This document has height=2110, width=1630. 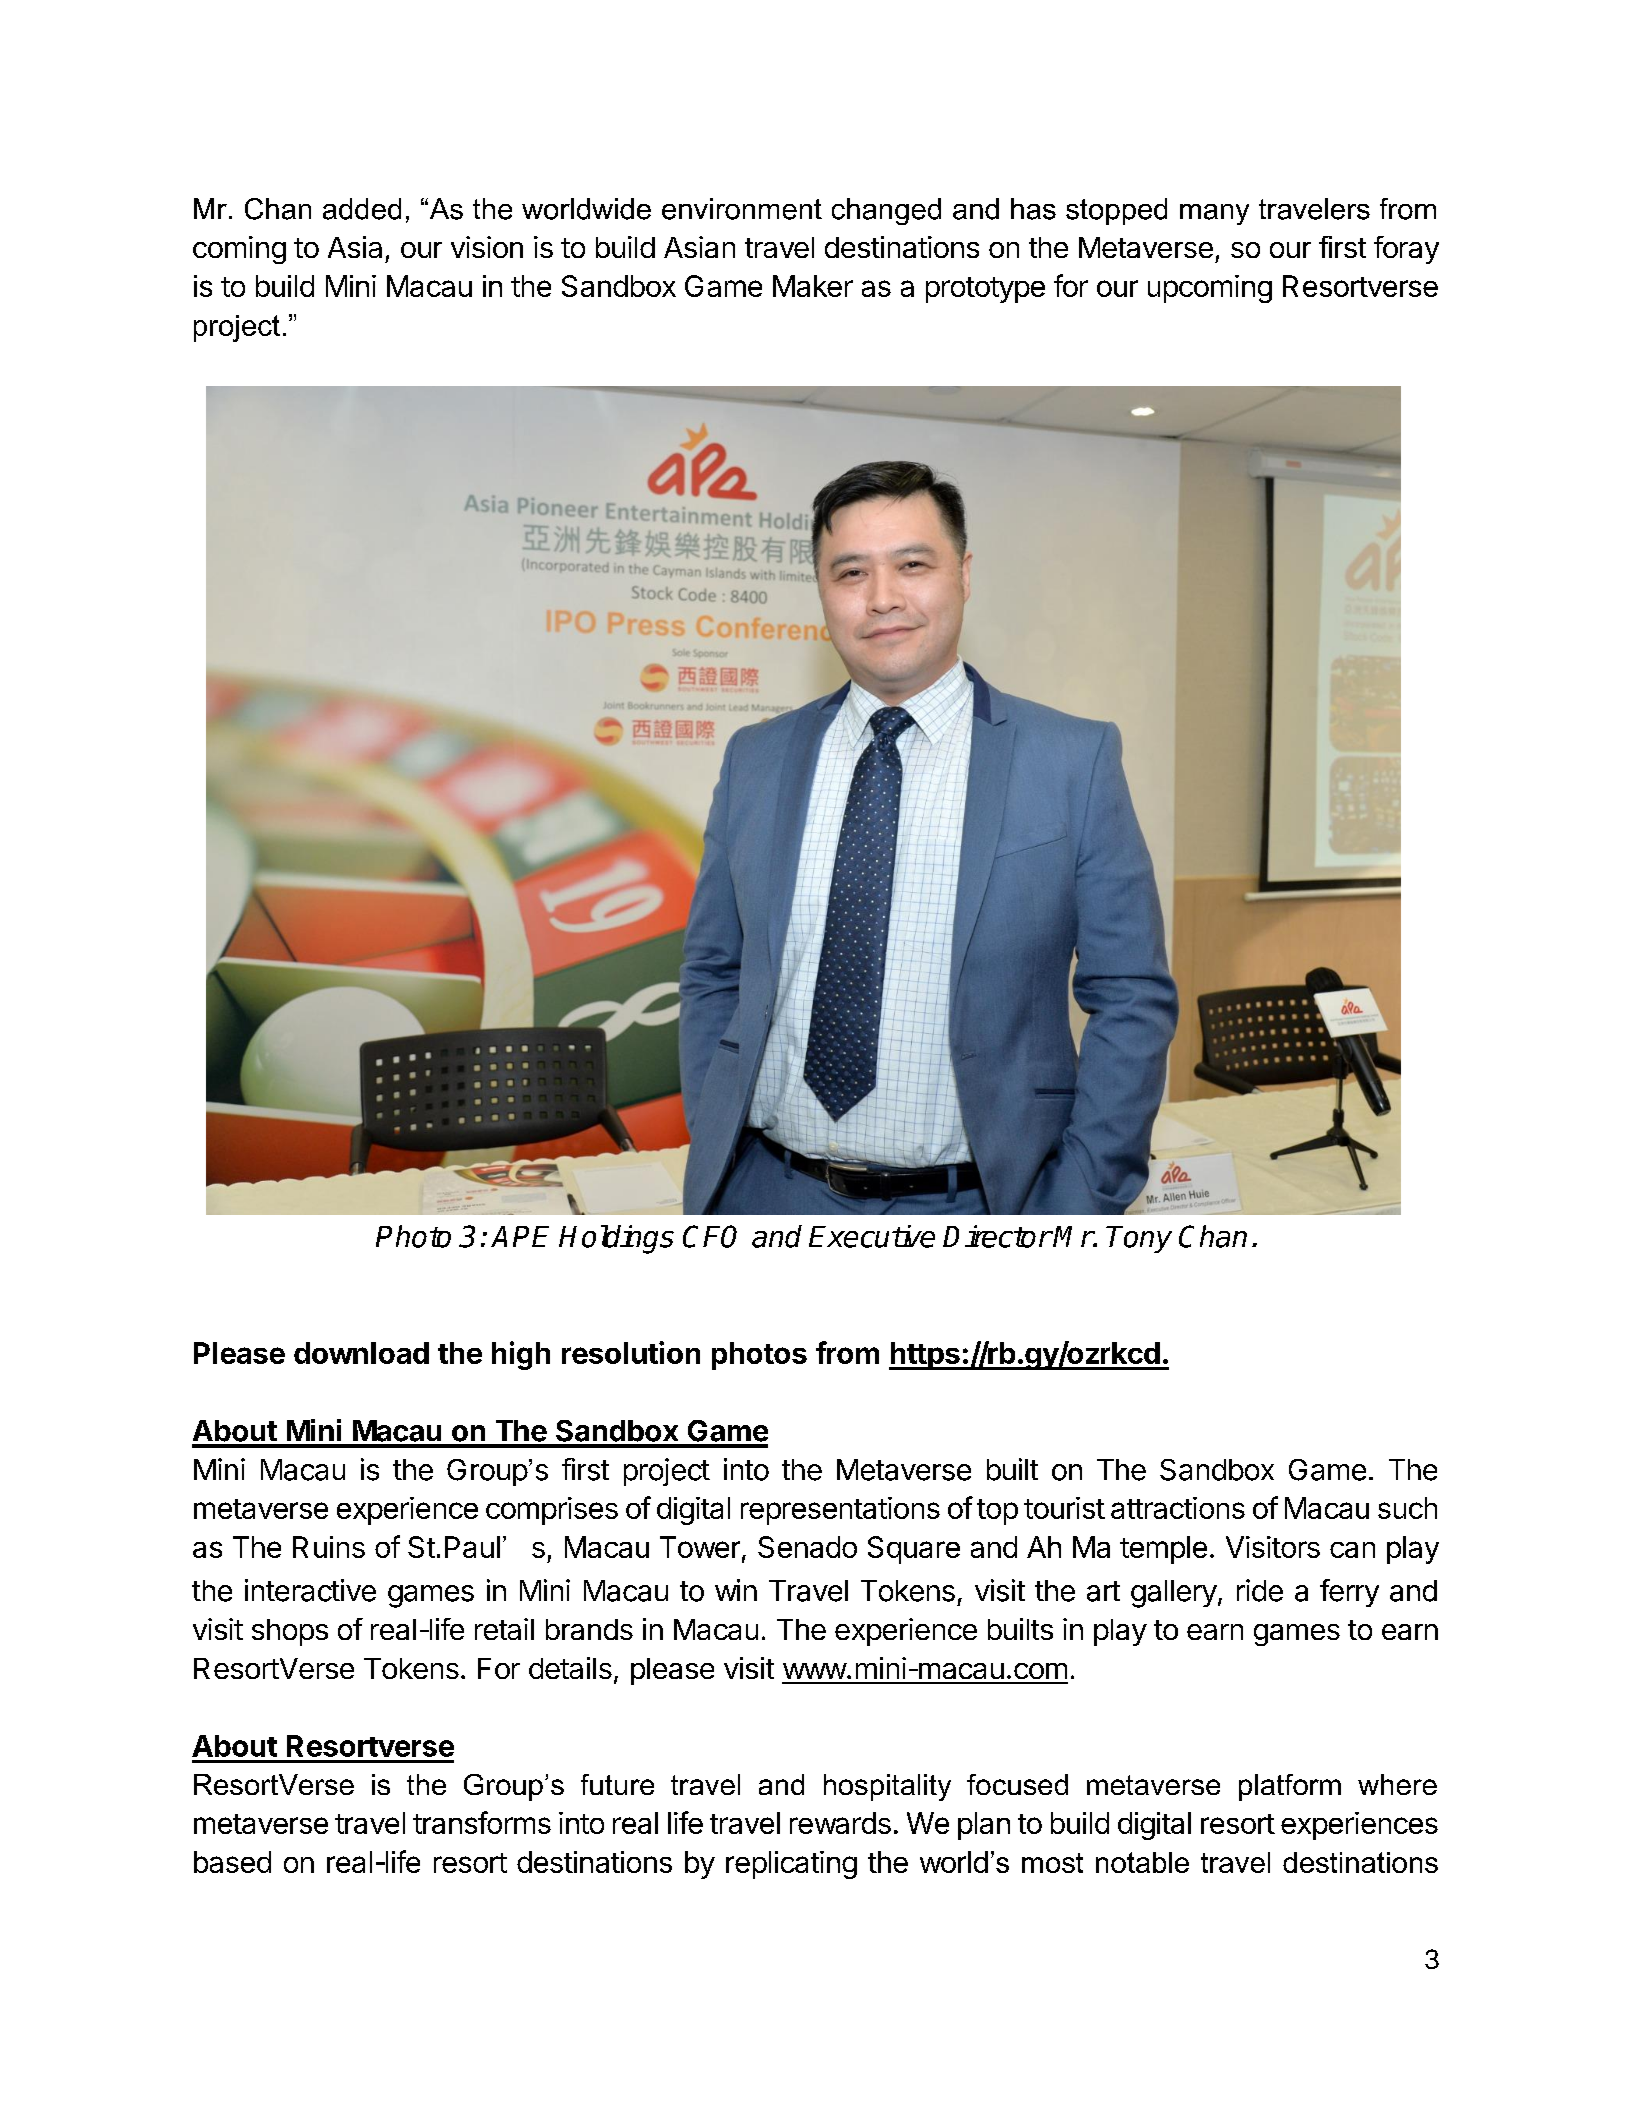 What do you see at coordinates (872, 1236) in the document?
I see `Executive` at bounding box center [872, 1236].
